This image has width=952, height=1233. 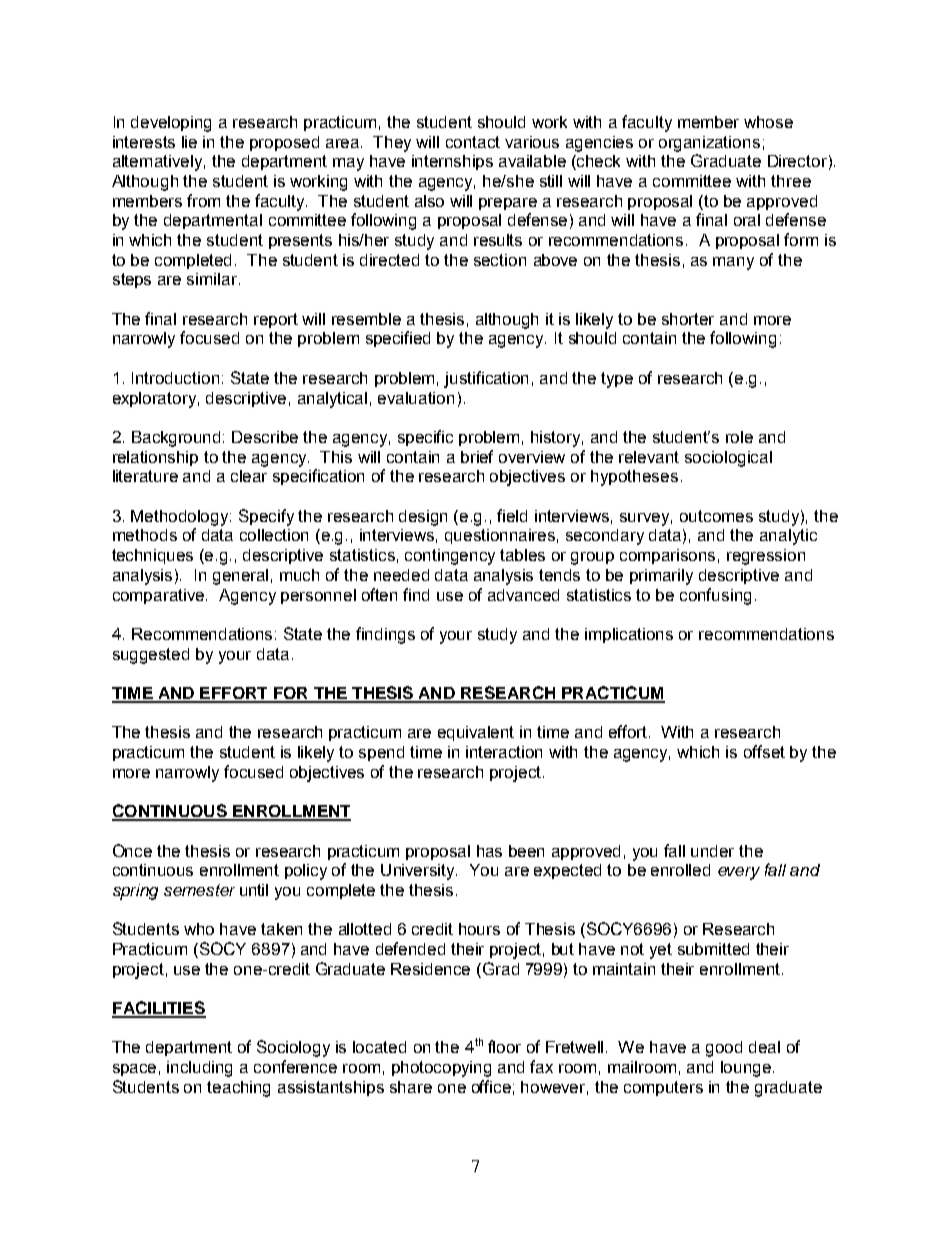 I want to click on lie, so click(x=189, y=142).
